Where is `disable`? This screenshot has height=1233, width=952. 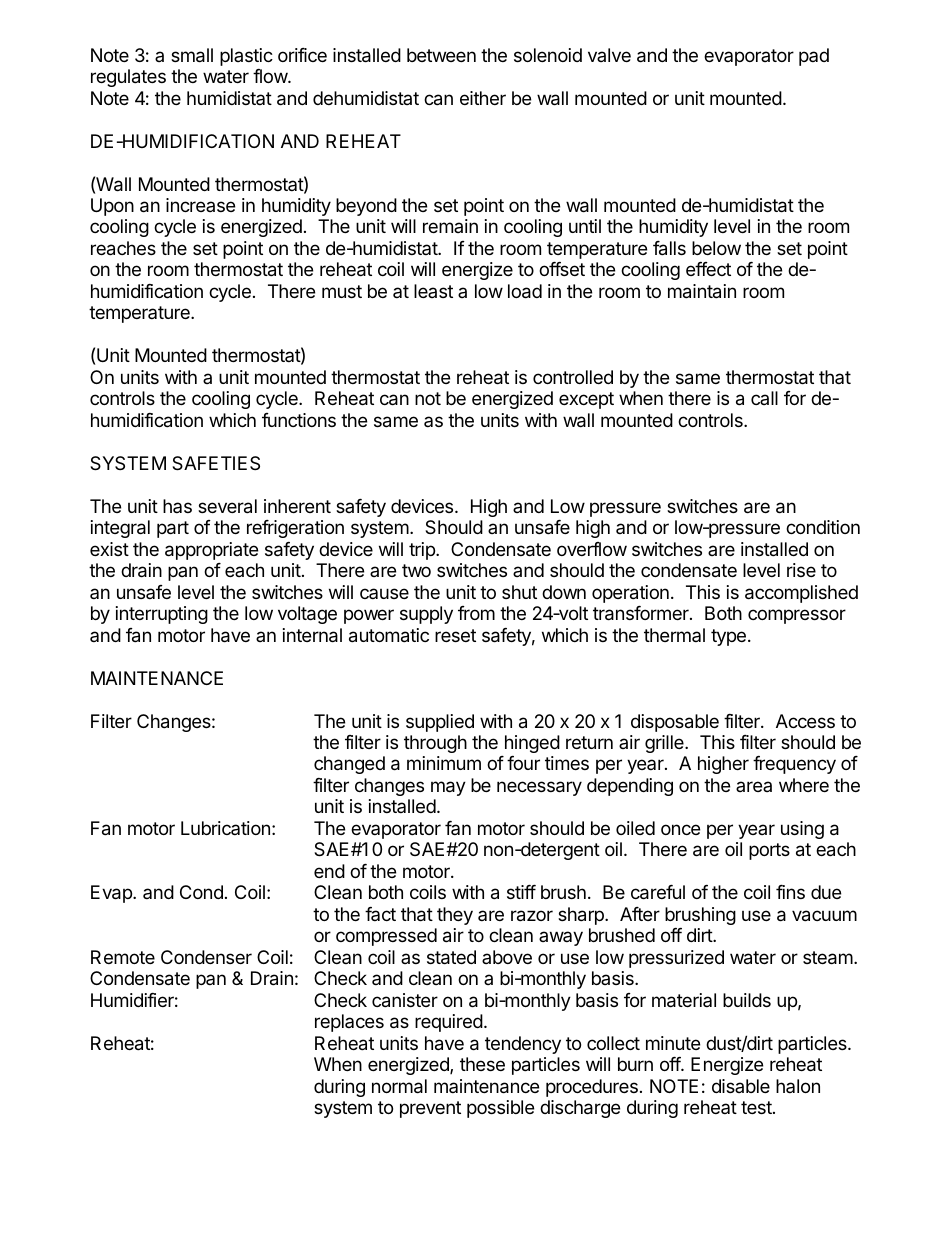 disable is located at coordinates (741, 1086).
